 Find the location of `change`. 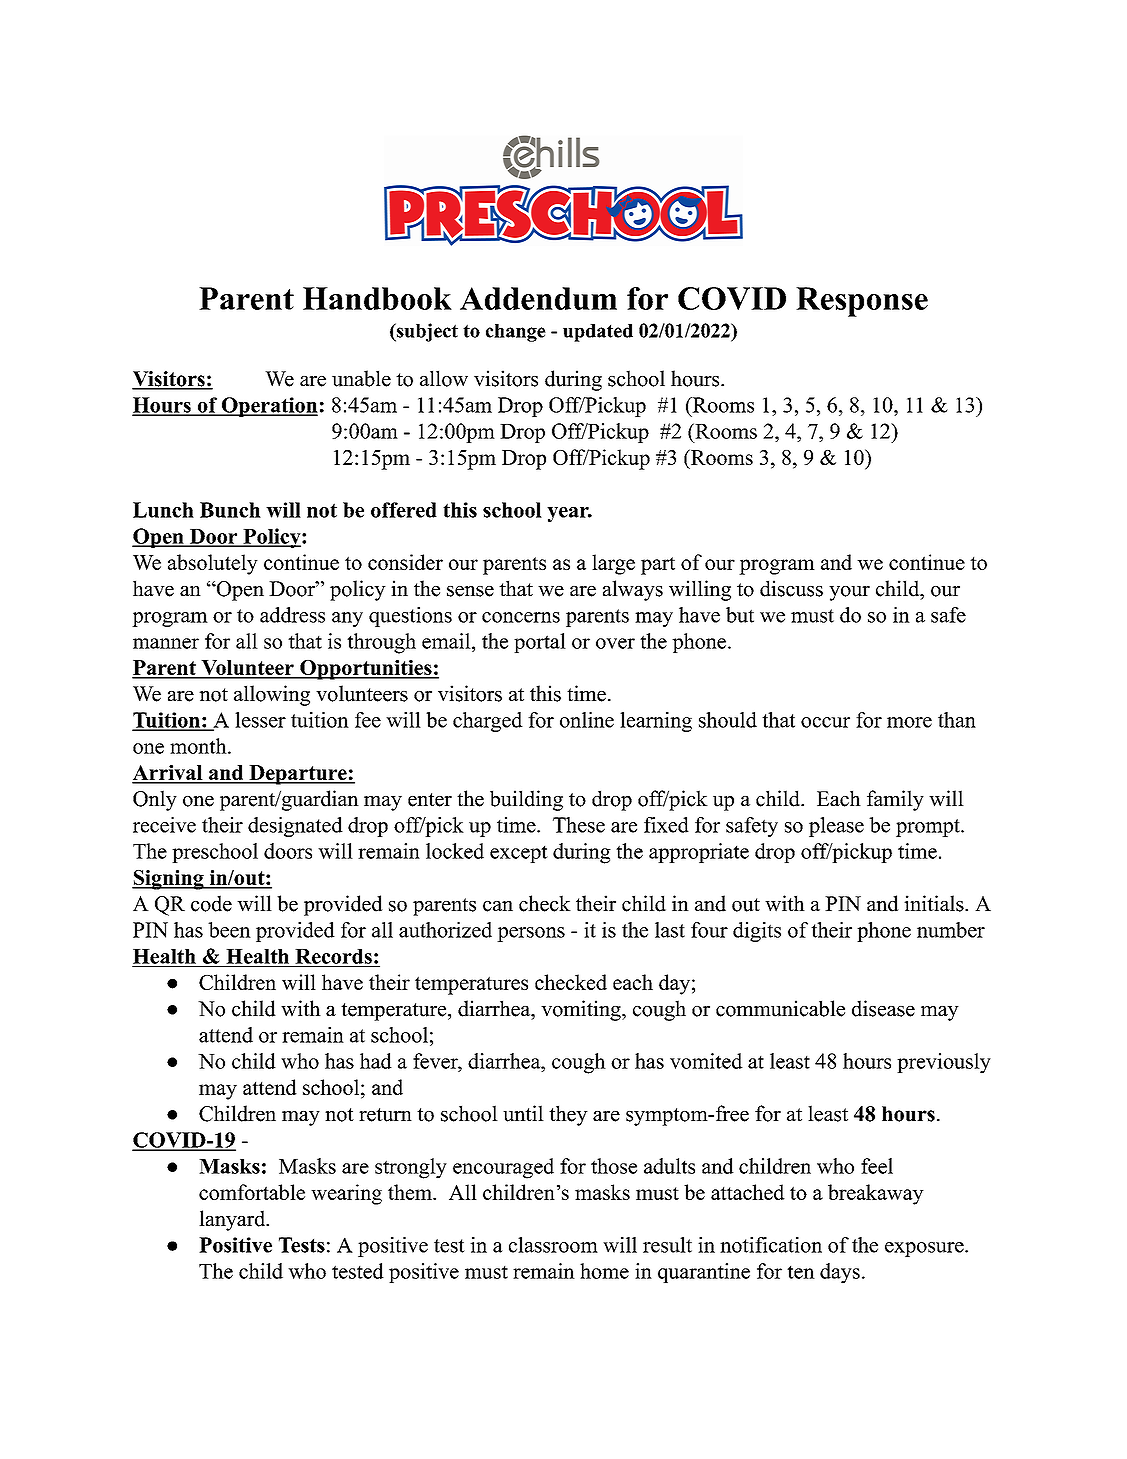

change is located at coordinates (516, 333).
